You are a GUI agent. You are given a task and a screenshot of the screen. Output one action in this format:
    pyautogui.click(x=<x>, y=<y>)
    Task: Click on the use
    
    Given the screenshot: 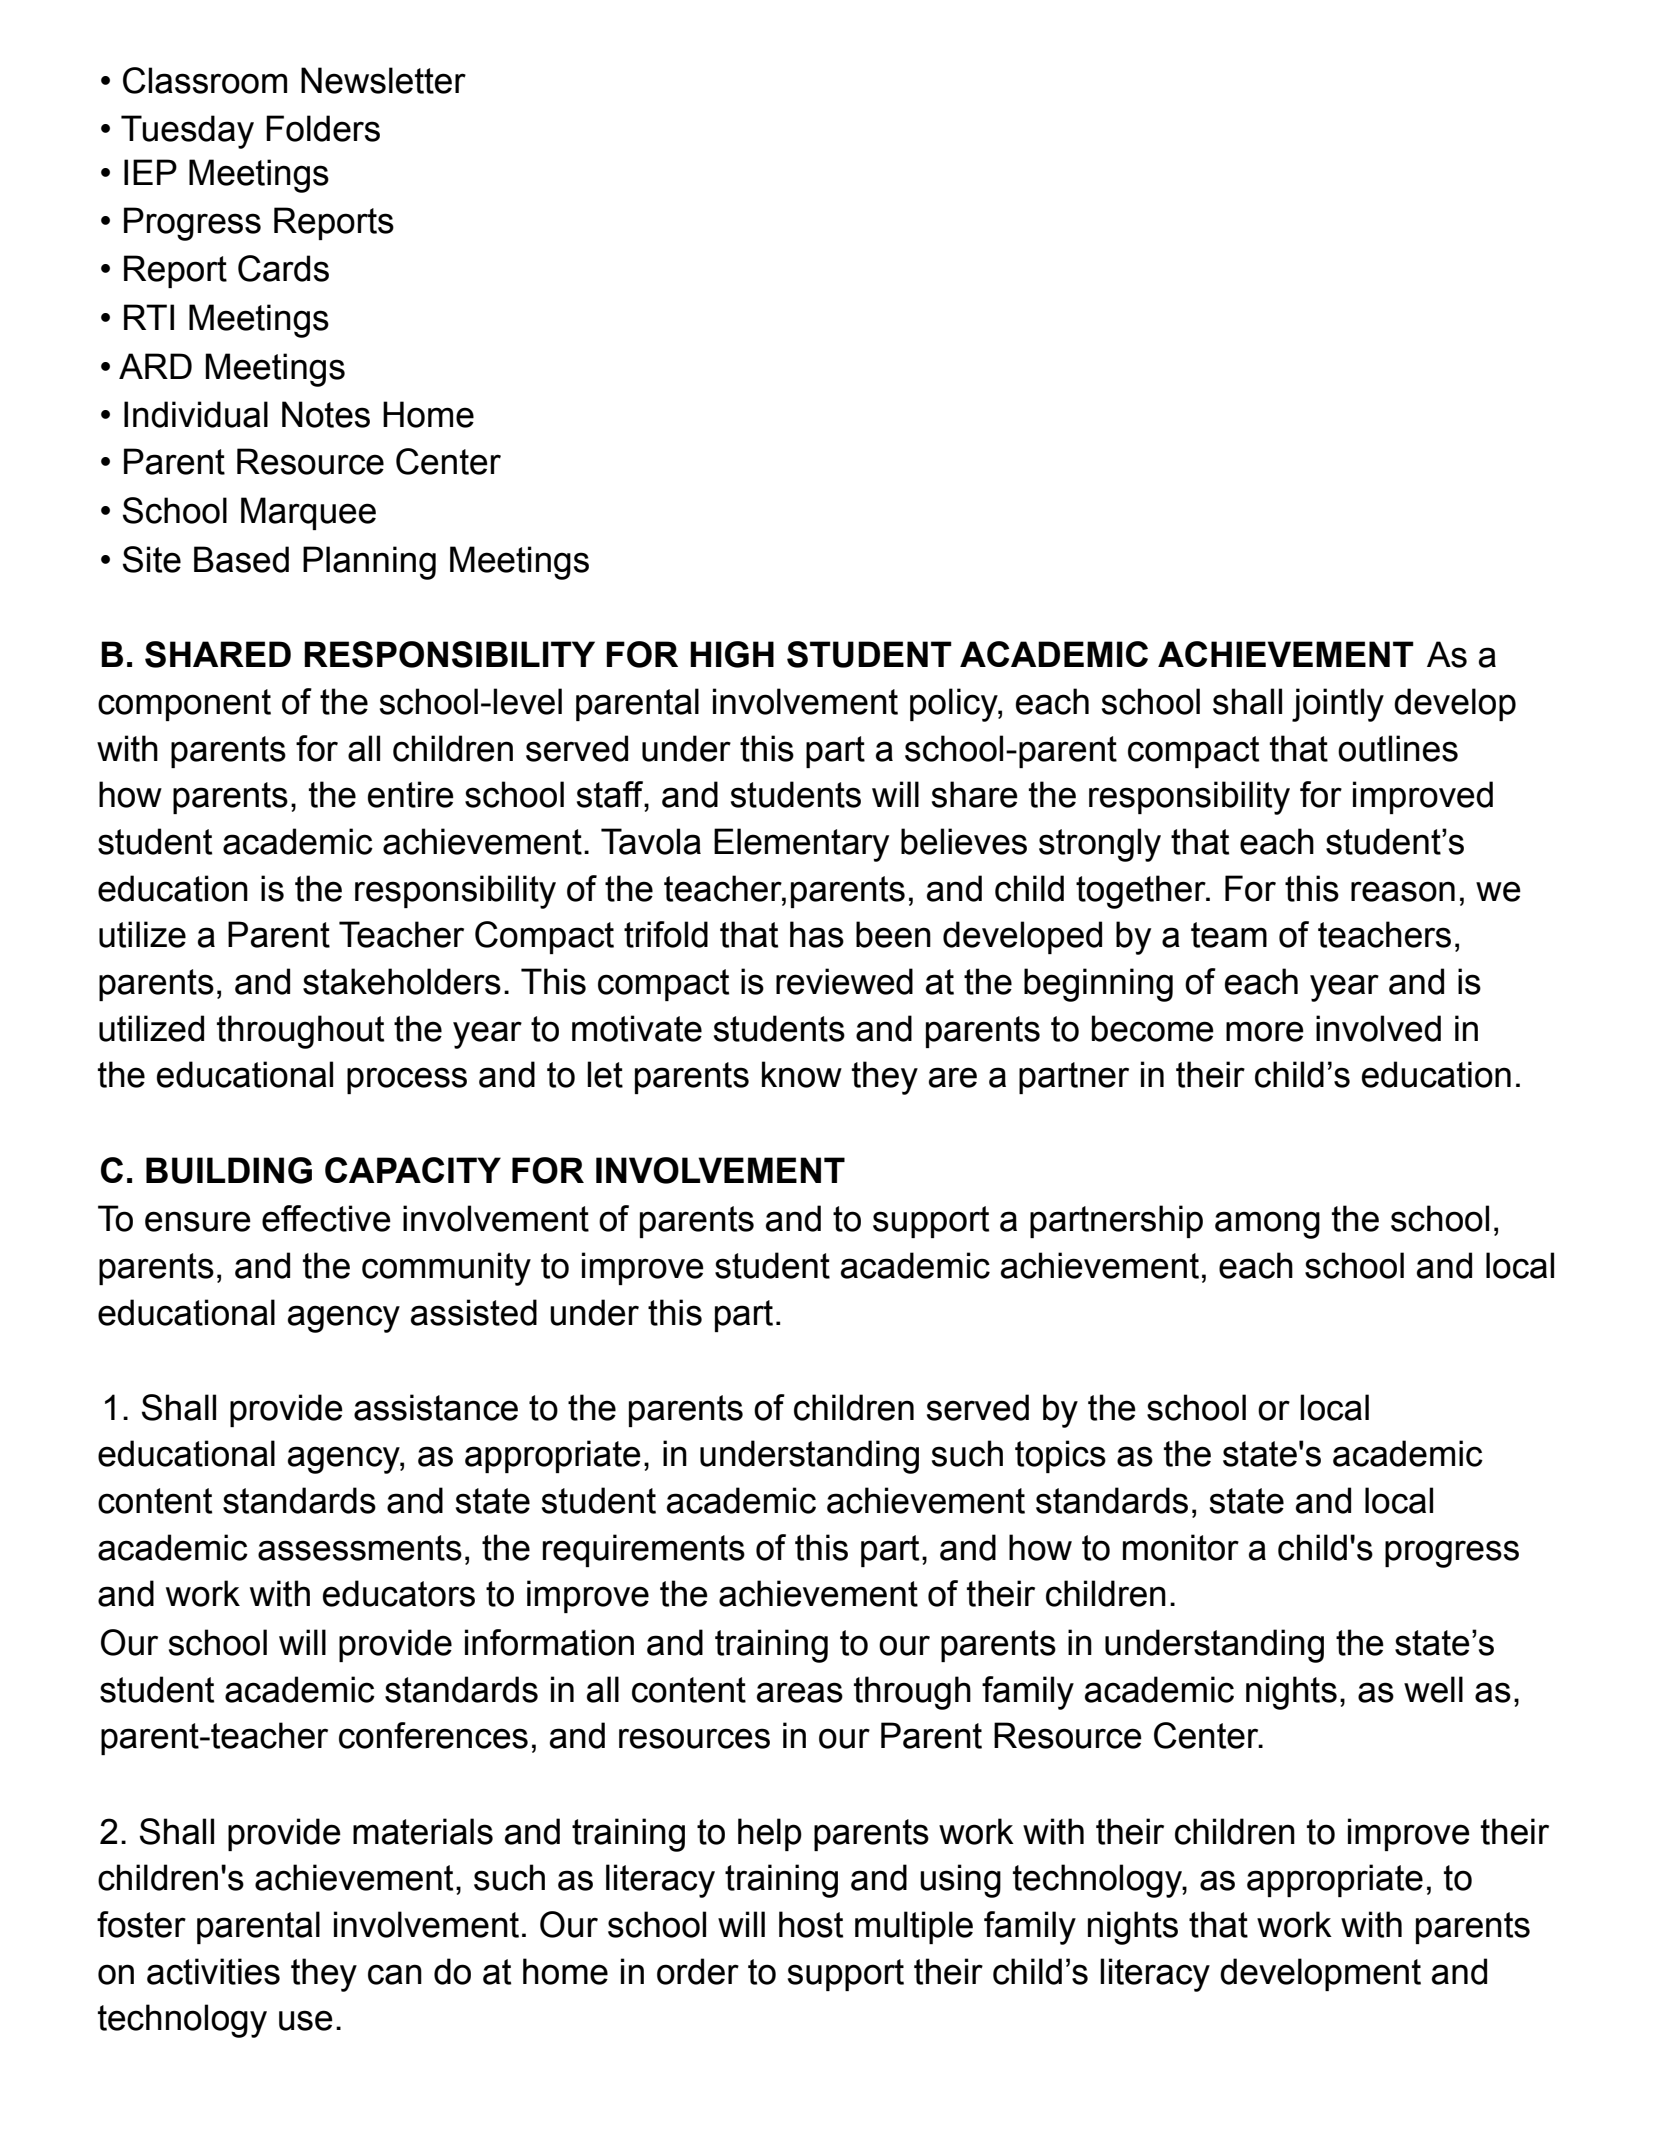 What is the action you would take?
    pyautogui.click(x=306, y=2020)
